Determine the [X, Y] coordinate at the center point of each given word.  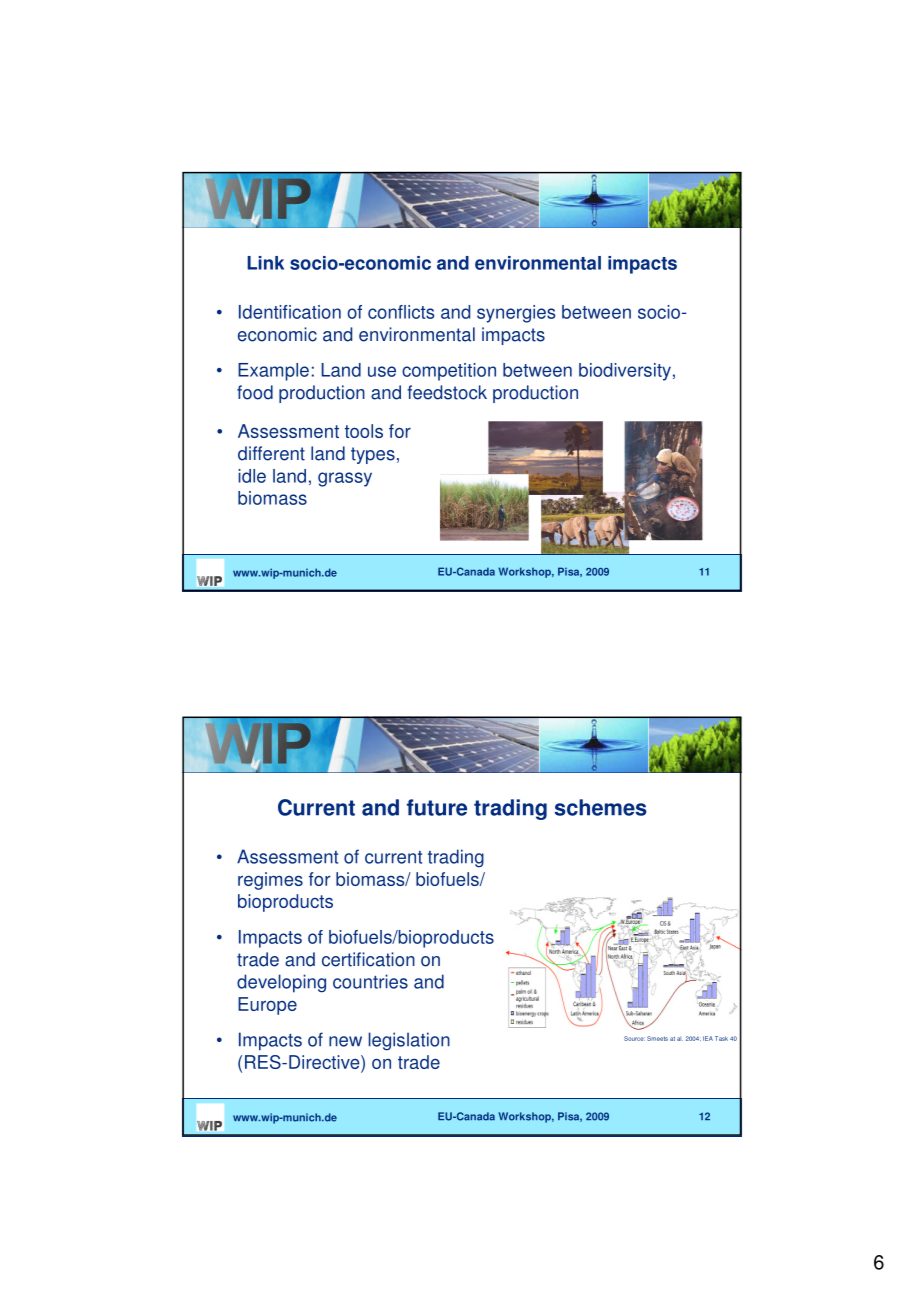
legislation [409, 1041]
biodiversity [625, 372]
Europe [267, 1006]
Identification [290, 312]
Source [634, 1038]
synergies [516, 314]
